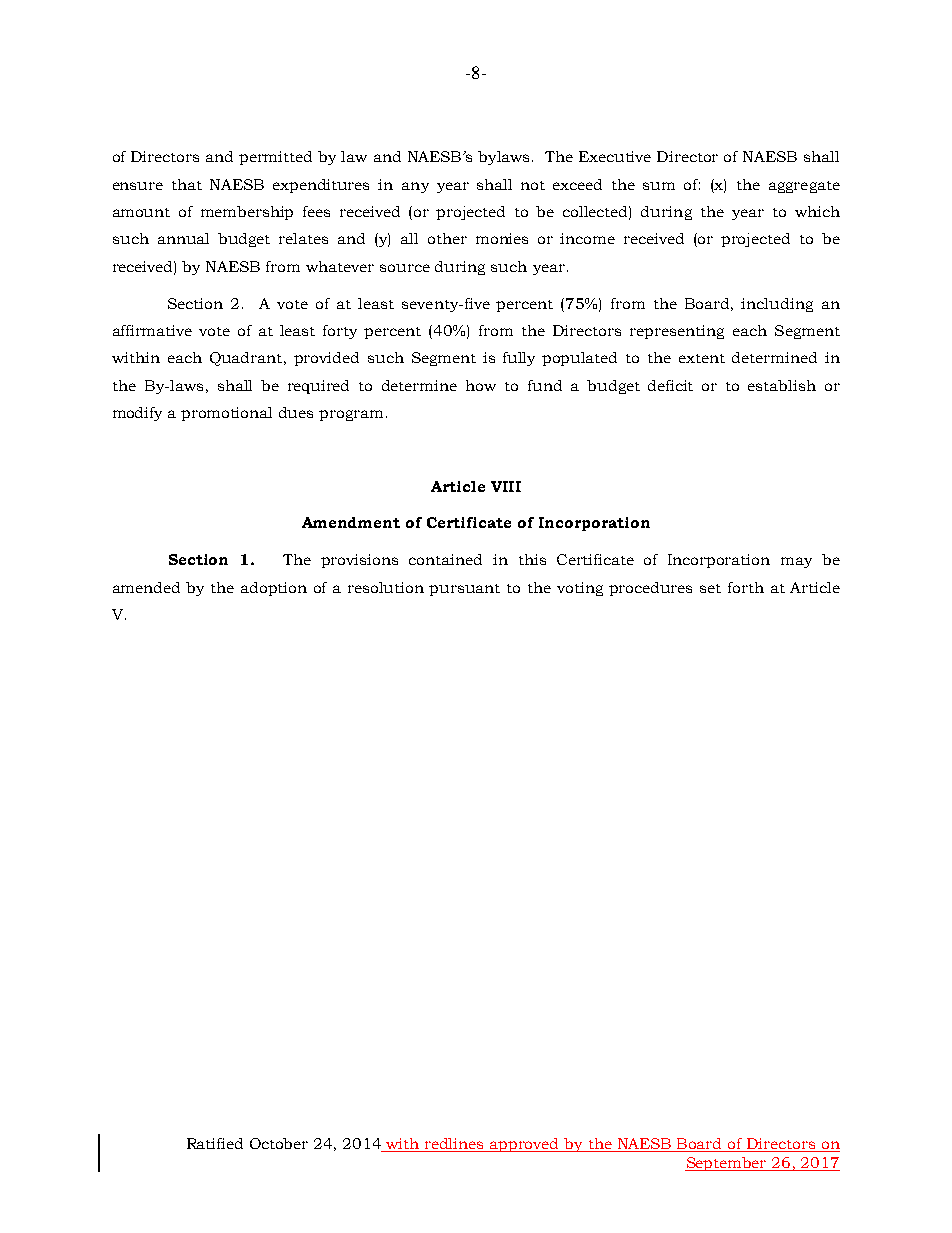 The height and width of the screenshot is (1233, 952). Describe the element at coordinates (525, 1145) in the screenshot. I see `approved` at that location.
